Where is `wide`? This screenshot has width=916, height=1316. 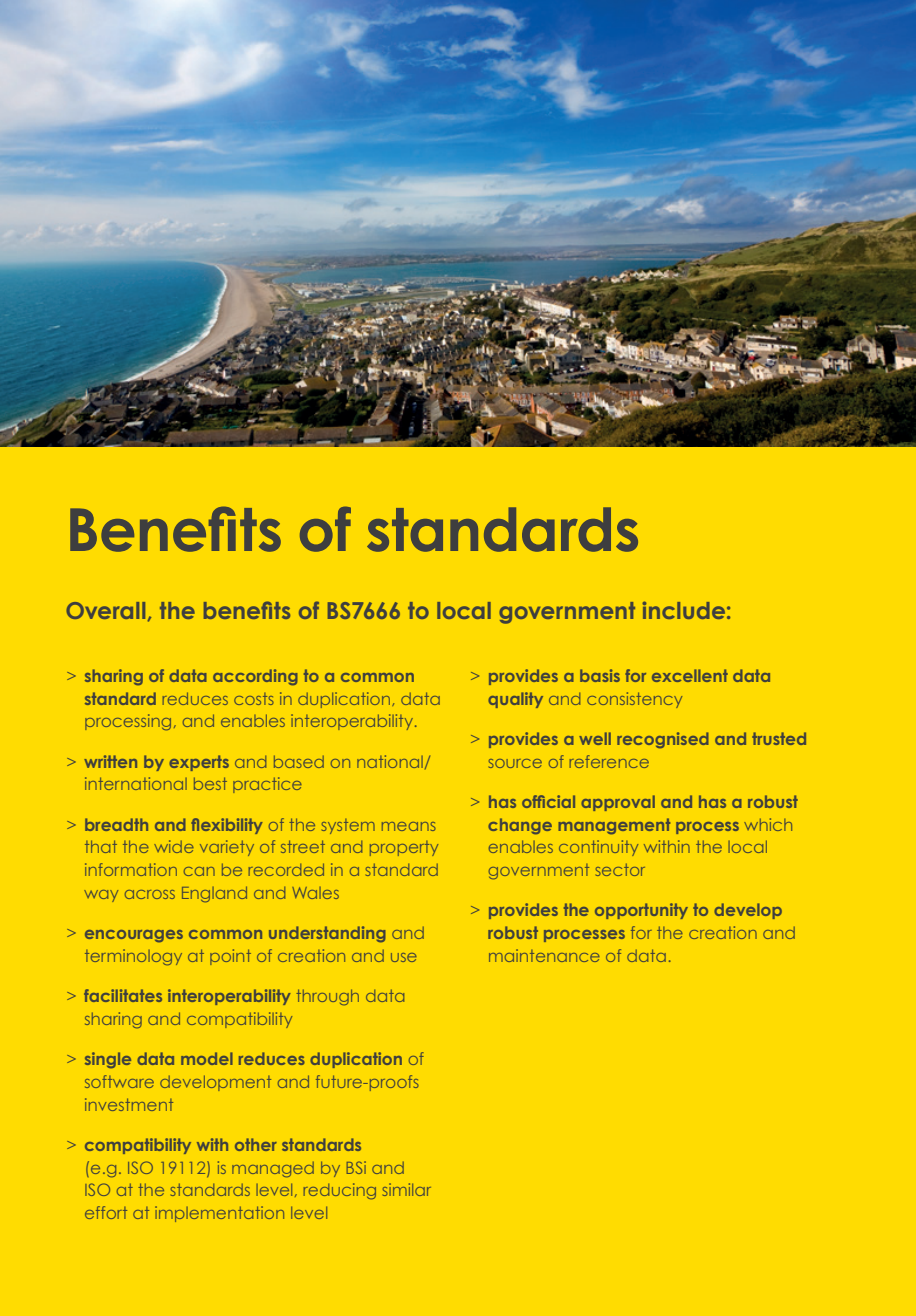 wide is located at coordinates (174, 846).
